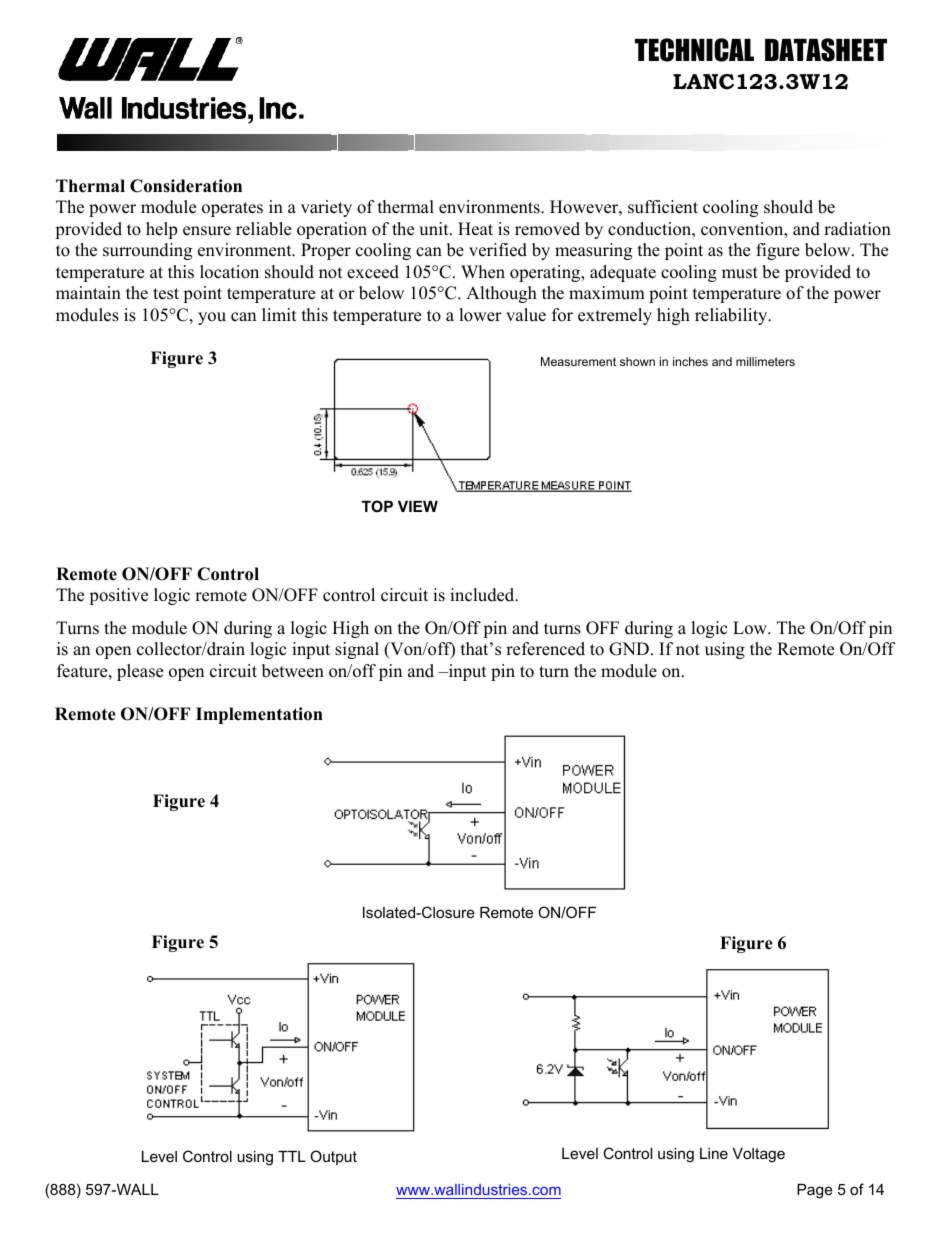  What do you see at coordinates (475, 229) in the screenshot?
I see `Heat` at bounding box center [475, 229].
